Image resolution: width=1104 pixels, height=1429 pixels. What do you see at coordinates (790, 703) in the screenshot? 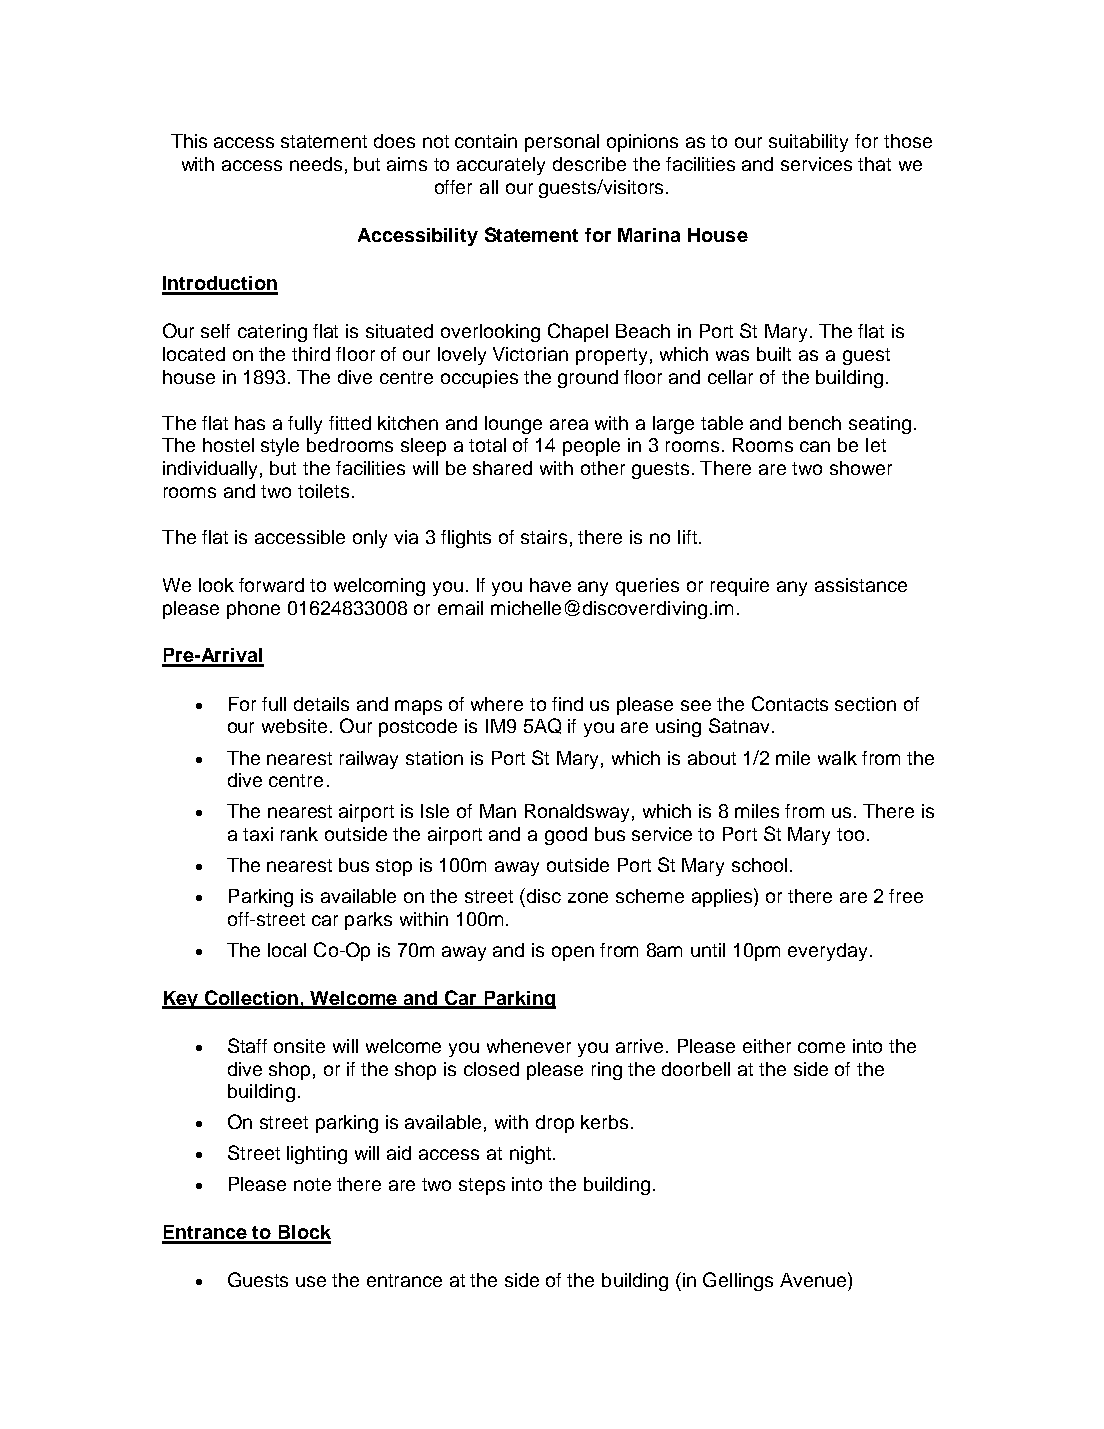
I see `Contacts` at bounding box center [790, 703].
